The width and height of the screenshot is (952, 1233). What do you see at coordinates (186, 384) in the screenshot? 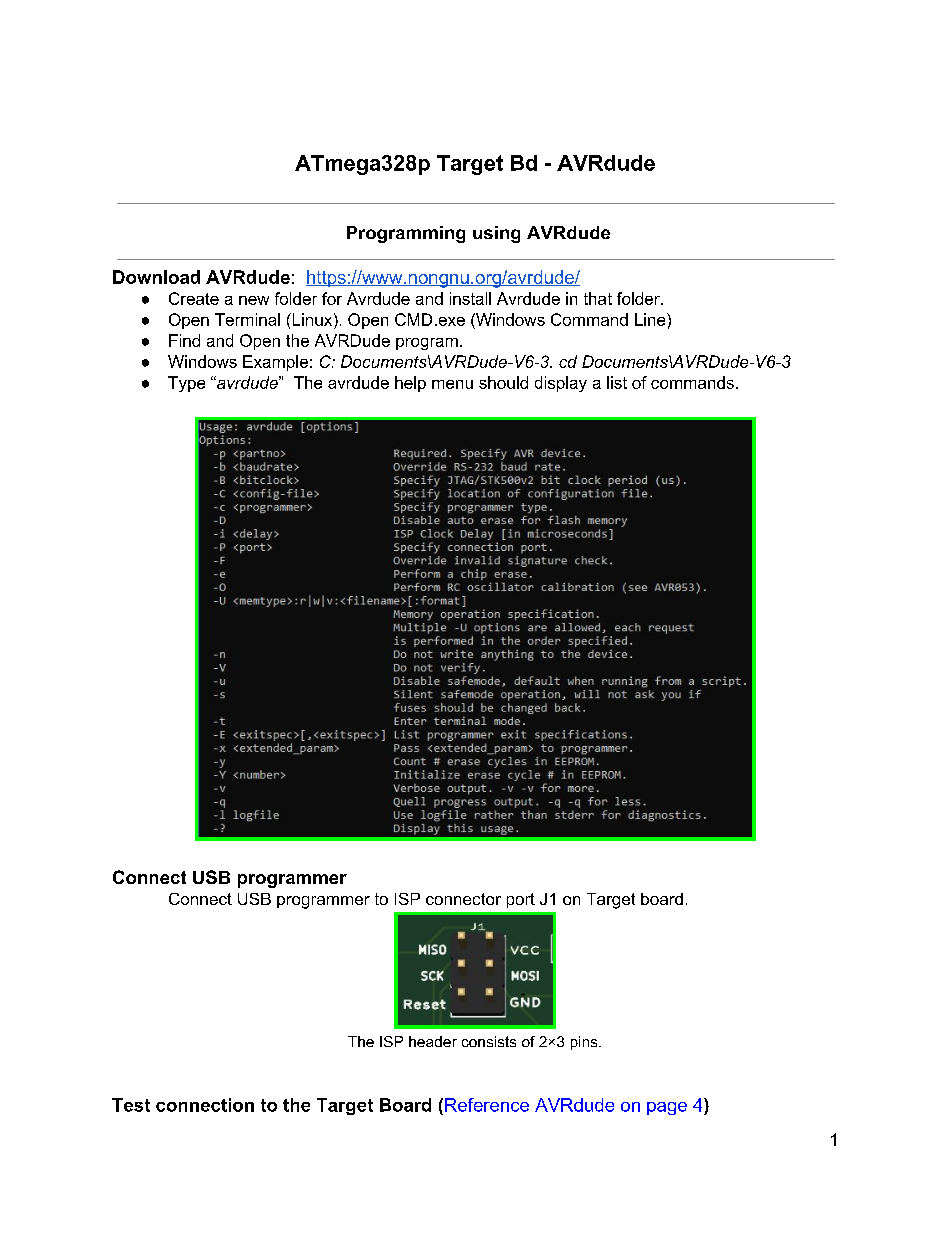
I see `Type` at bounding box center [186, 384].
